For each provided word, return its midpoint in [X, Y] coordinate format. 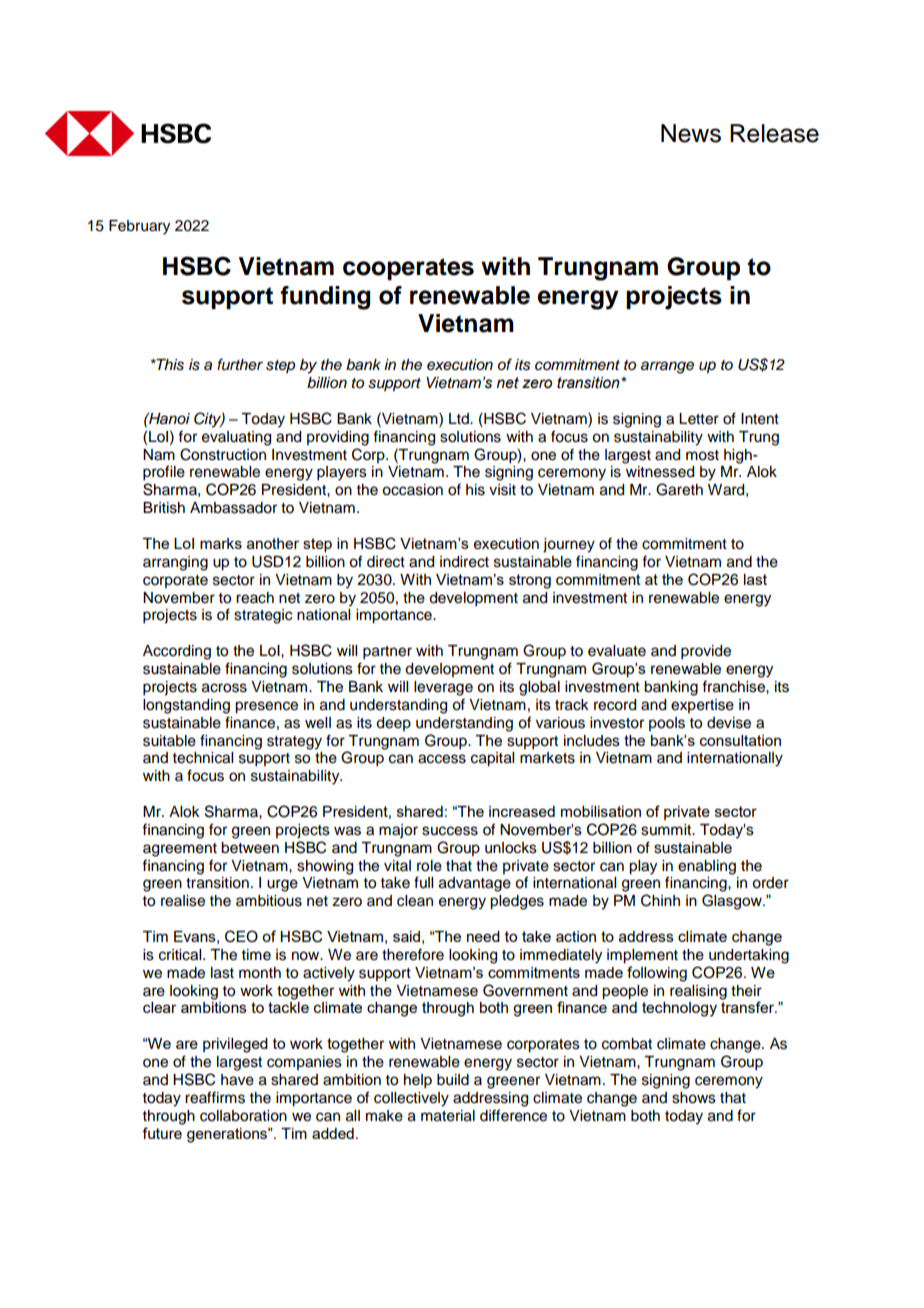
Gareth [679, 489]
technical [203, 758]
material [448, 1116]
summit [667, 830]
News [691, 133]
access [442, 759]
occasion [412, 490]
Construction [223, 454]
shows [694, 1098]
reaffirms [215, 1097]
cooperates [408, 269]
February [139, 227]
